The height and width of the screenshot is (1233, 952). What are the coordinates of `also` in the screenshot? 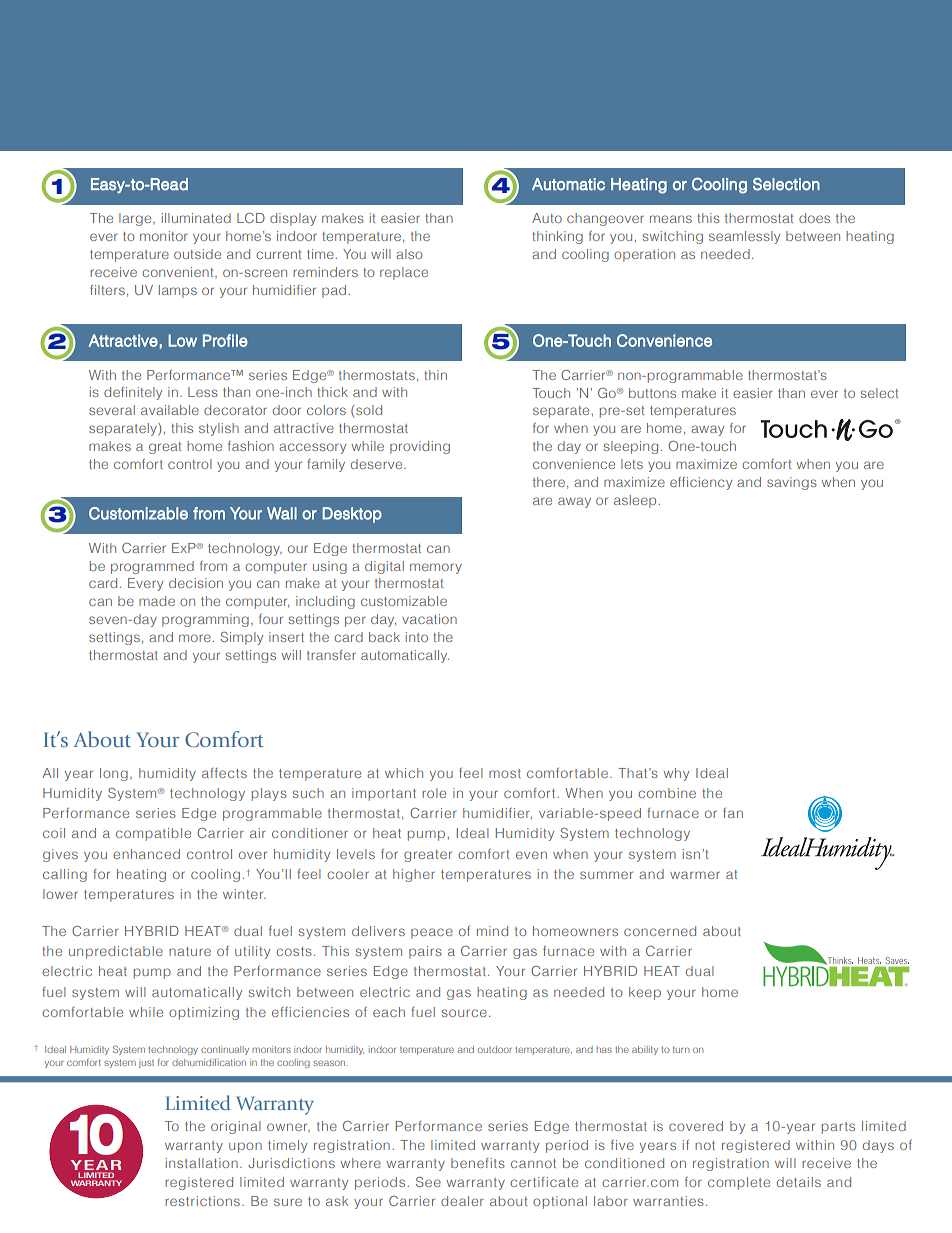 It's located at (409, 254).
